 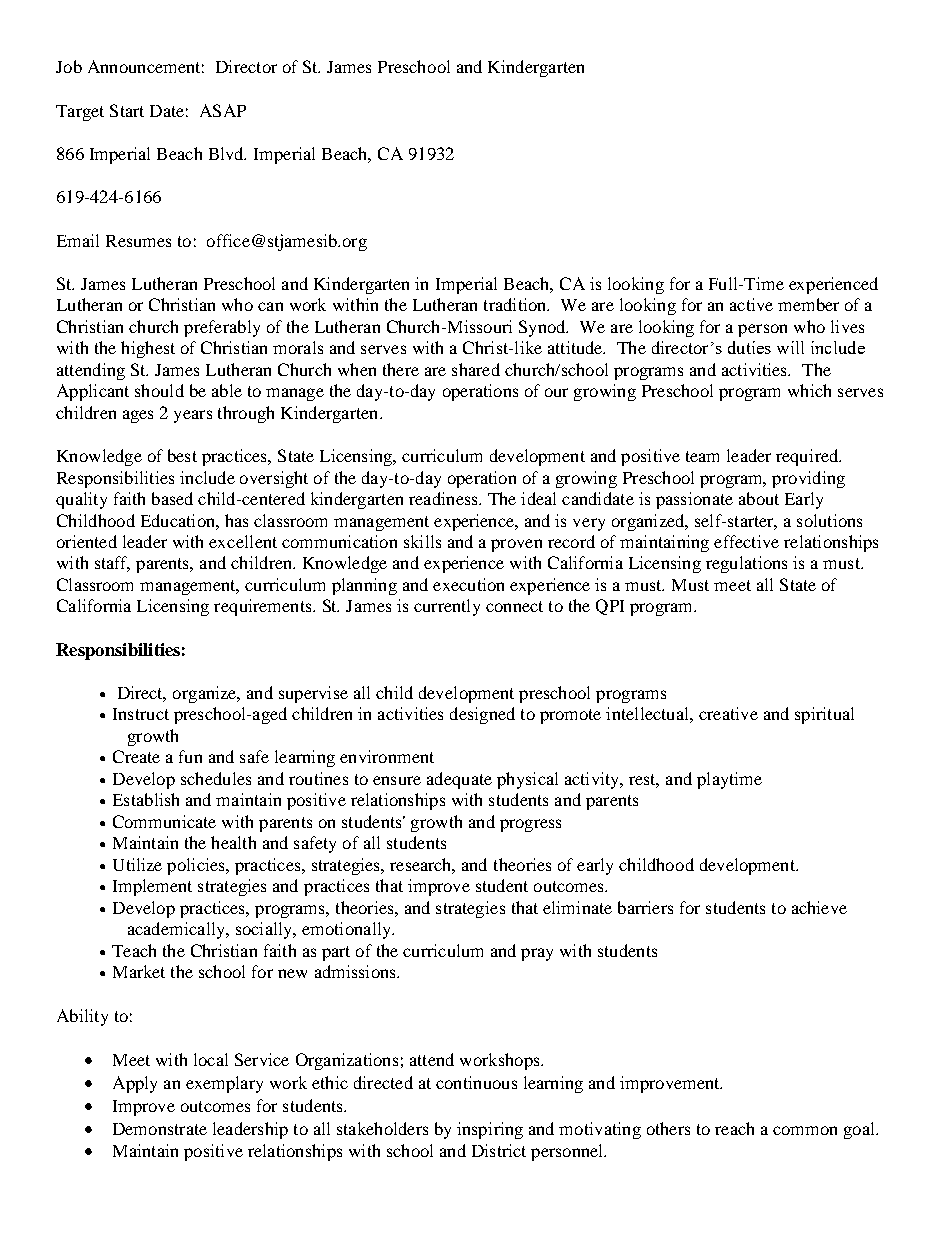 I want to click on active, so click(x=751, y=304).
